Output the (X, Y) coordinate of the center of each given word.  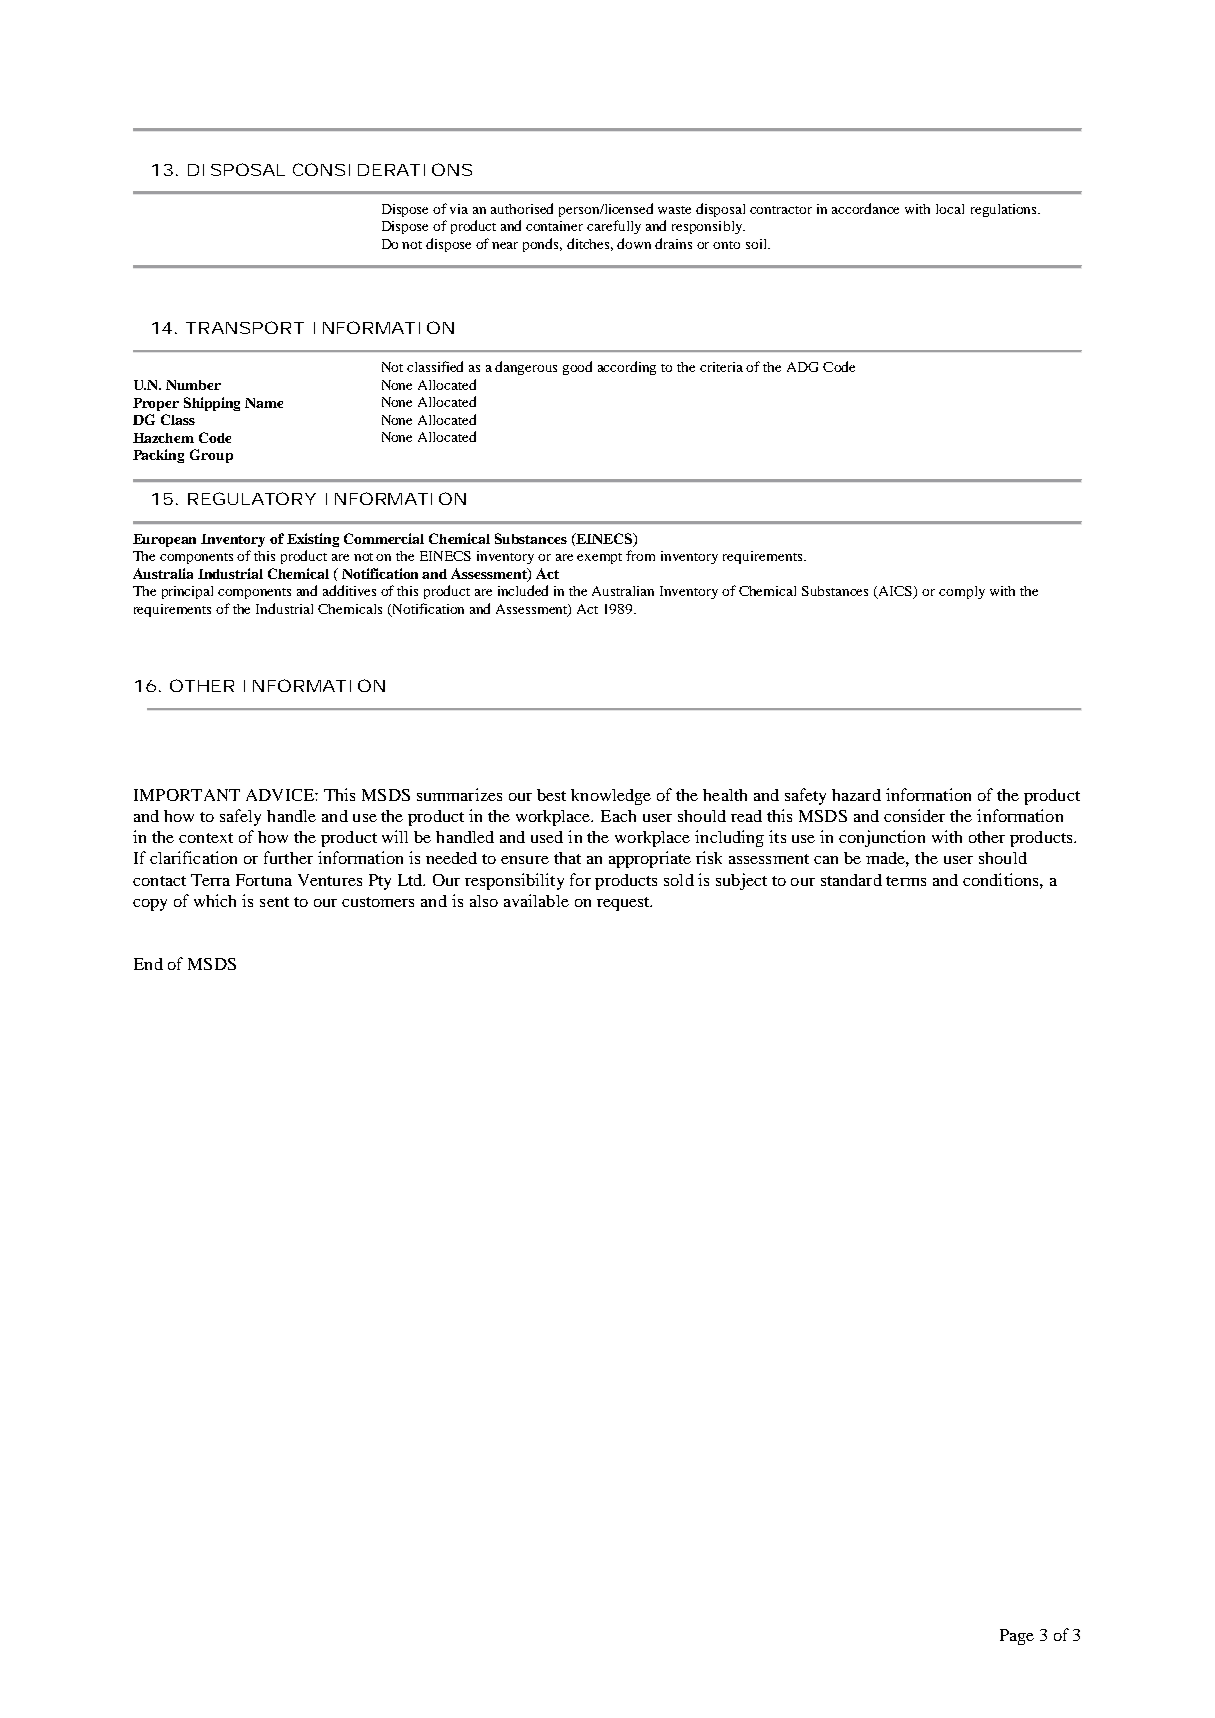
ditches (590, 244)
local (950, 209)
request (624, 904)
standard (851, 880)
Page (1017, 1637)
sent (274, 902)
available (536, 900)
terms (906, 881)
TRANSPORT (244, 327)
